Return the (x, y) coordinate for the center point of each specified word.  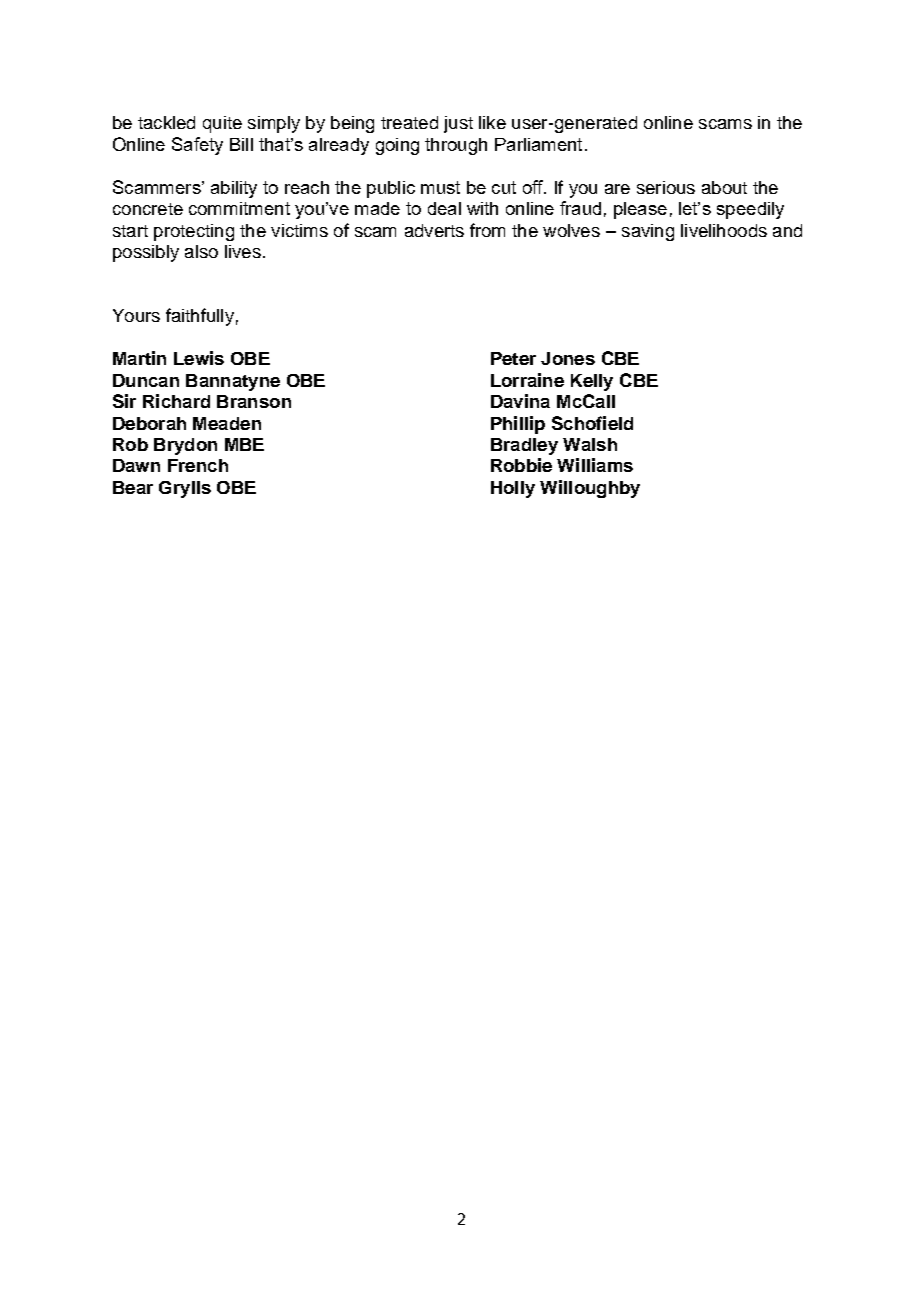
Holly (513, 489)
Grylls (185, 489)
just (458, 124)
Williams (595, 465)
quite (222, 124)
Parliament (538, 144)
